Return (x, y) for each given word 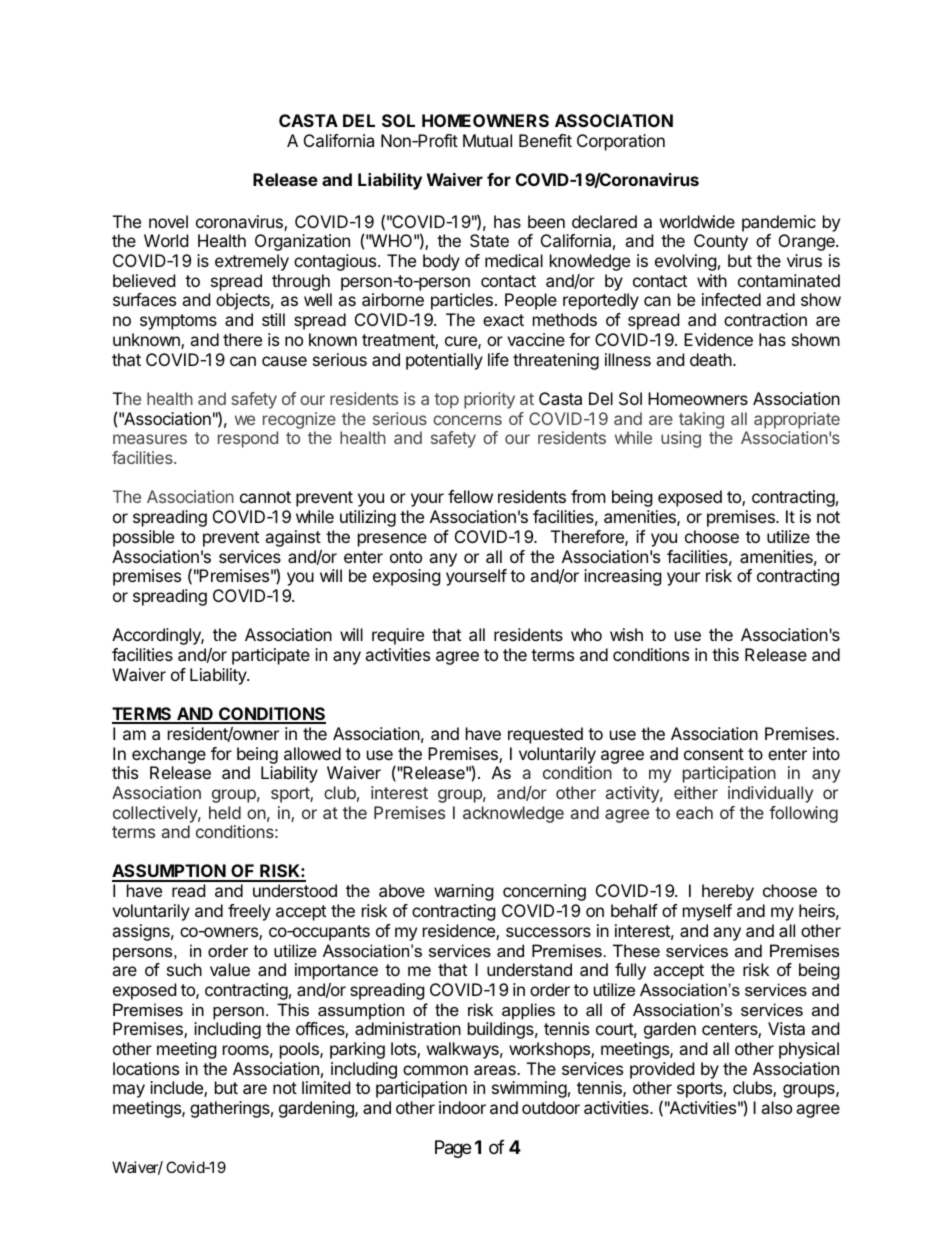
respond (248, 439)
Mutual (487, 140)
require (398, 636)
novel (168, 221)
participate (271, 656)
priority (489, 400)
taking (701, 422)
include (177, 1089)
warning (464, 892)
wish (626, 634)
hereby (728, 892)
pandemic (779, 223)
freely (249, 912)
